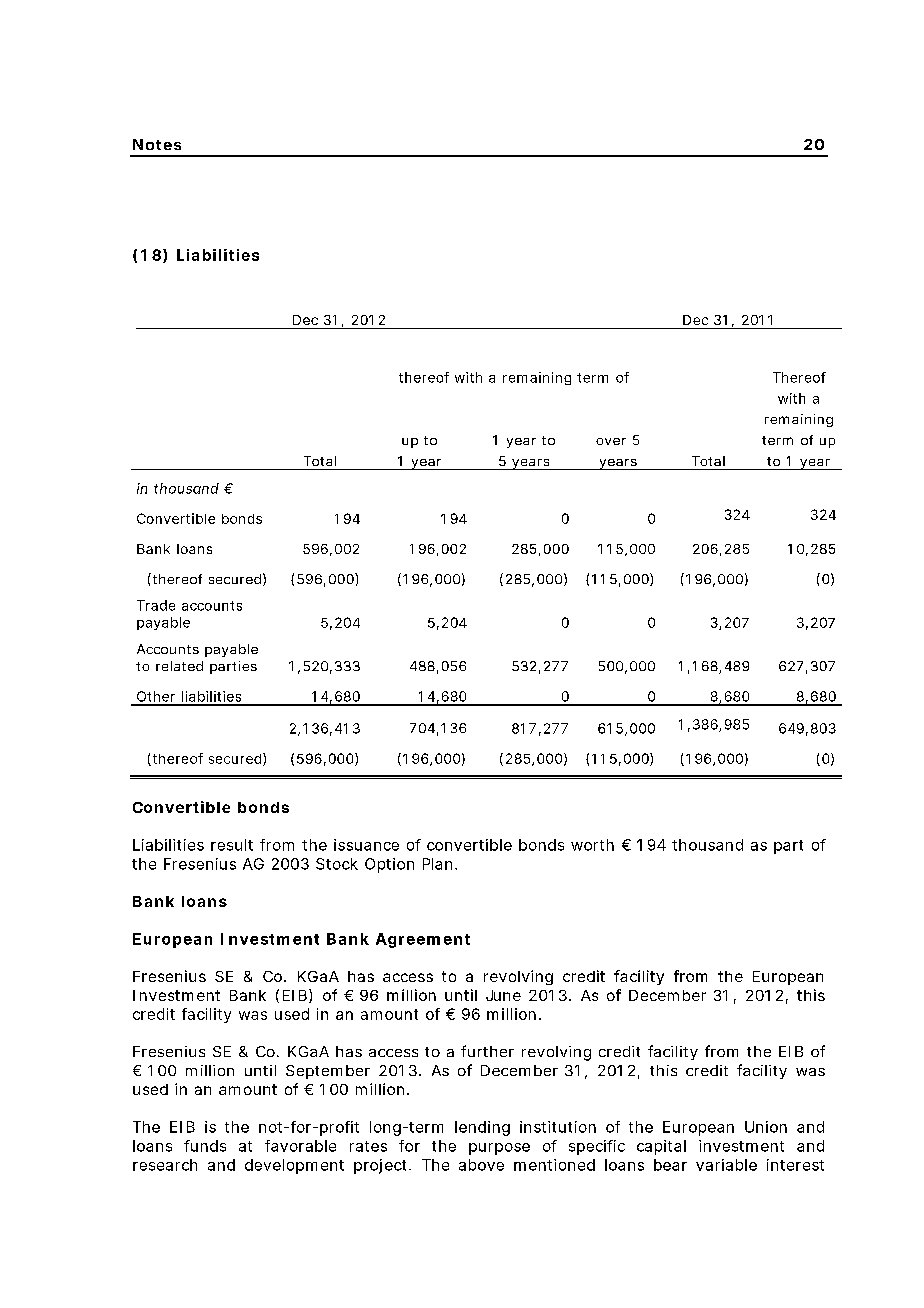 The height and width of the document is (1308, 924). Describe the element at coordinates (205, 1146) in the document. I see `funds` at that location.
